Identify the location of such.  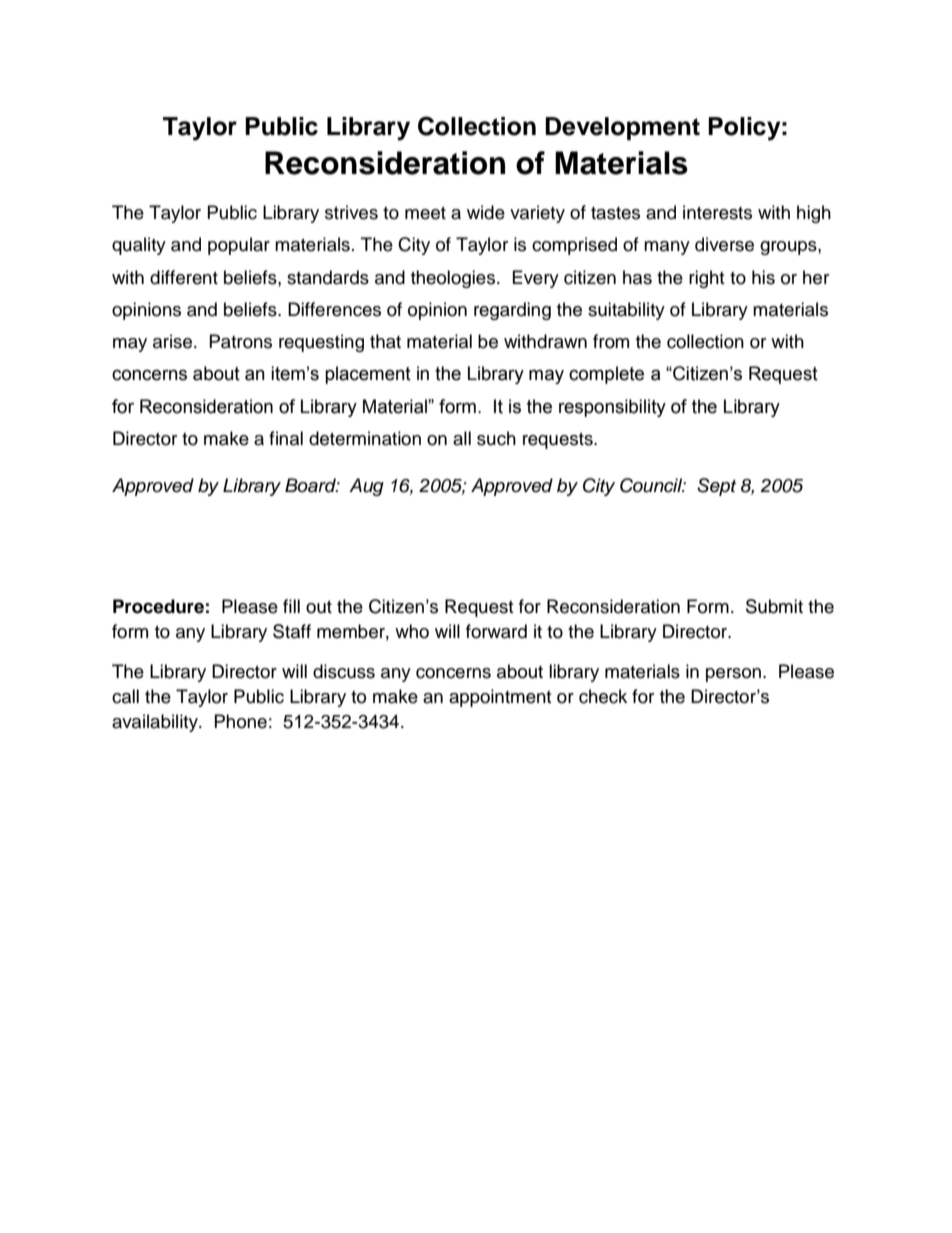
(496, 438).
